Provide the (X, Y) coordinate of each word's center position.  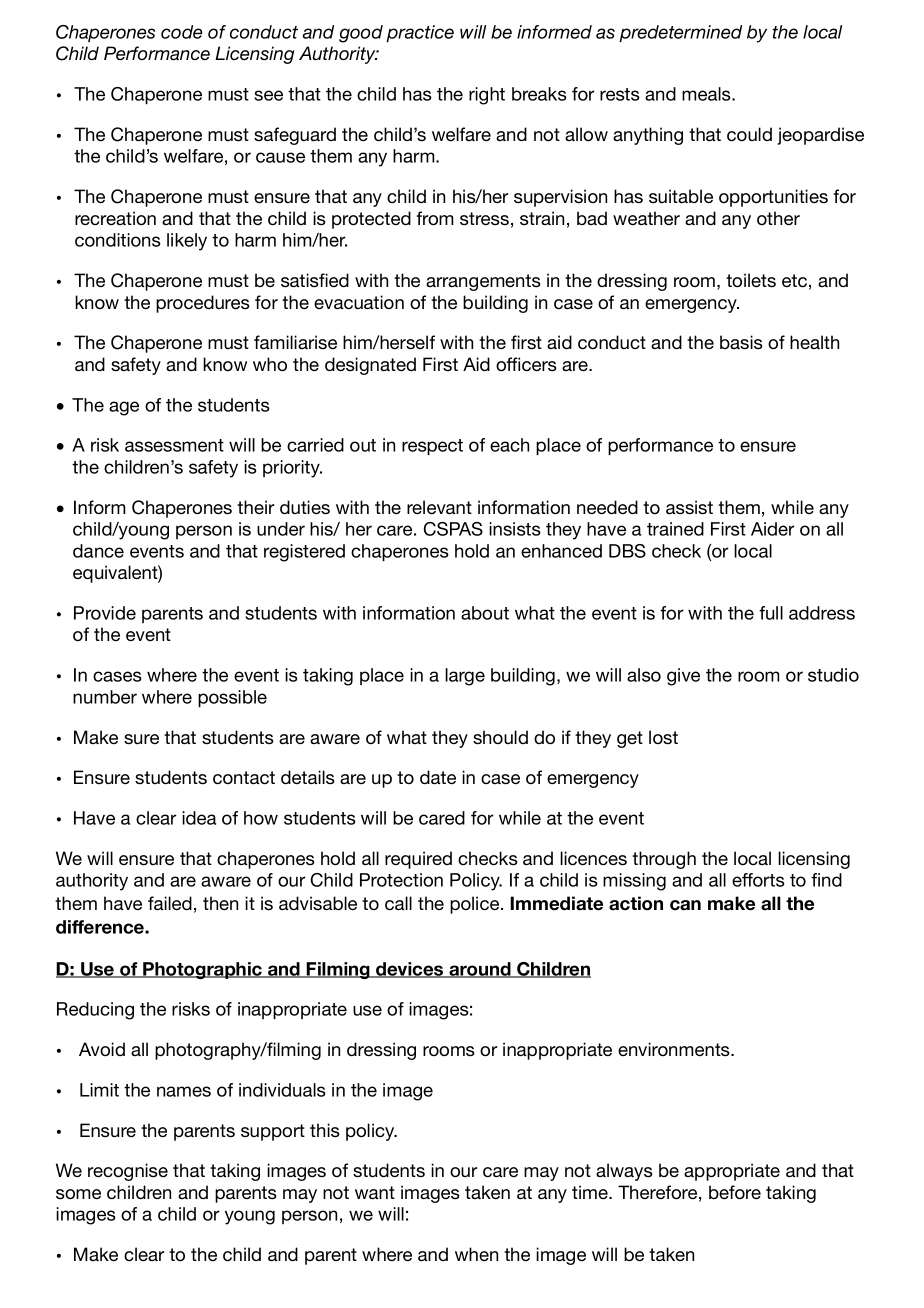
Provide (105, 613)
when (476, 1254)
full (771, 613)
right (487, 96)
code (181, 32)
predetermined (680, 33)
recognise (128, 1172)
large (465, 677)
